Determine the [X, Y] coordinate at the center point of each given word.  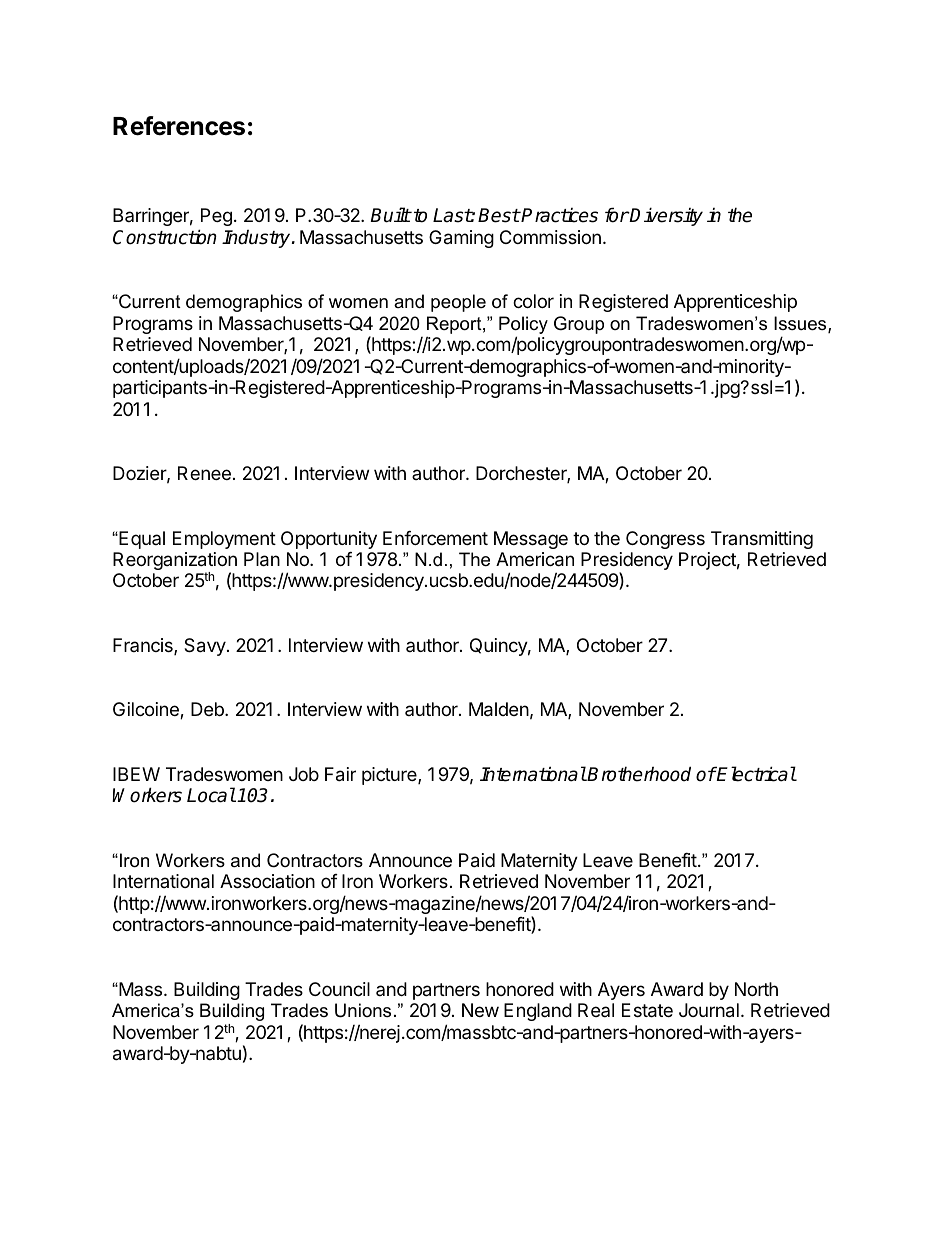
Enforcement [435, 538]
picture [390, 776]
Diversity [666, 216]
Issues [801, 324]
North [756, 989]
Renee [204, 473]
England [538, 1012]
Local [211, 795]
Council [339, 989]
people [458, 303]
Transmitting [762, 540]
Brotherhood [638, 774]
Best [499, 215]
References [179, 126]
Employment [224, 540]
